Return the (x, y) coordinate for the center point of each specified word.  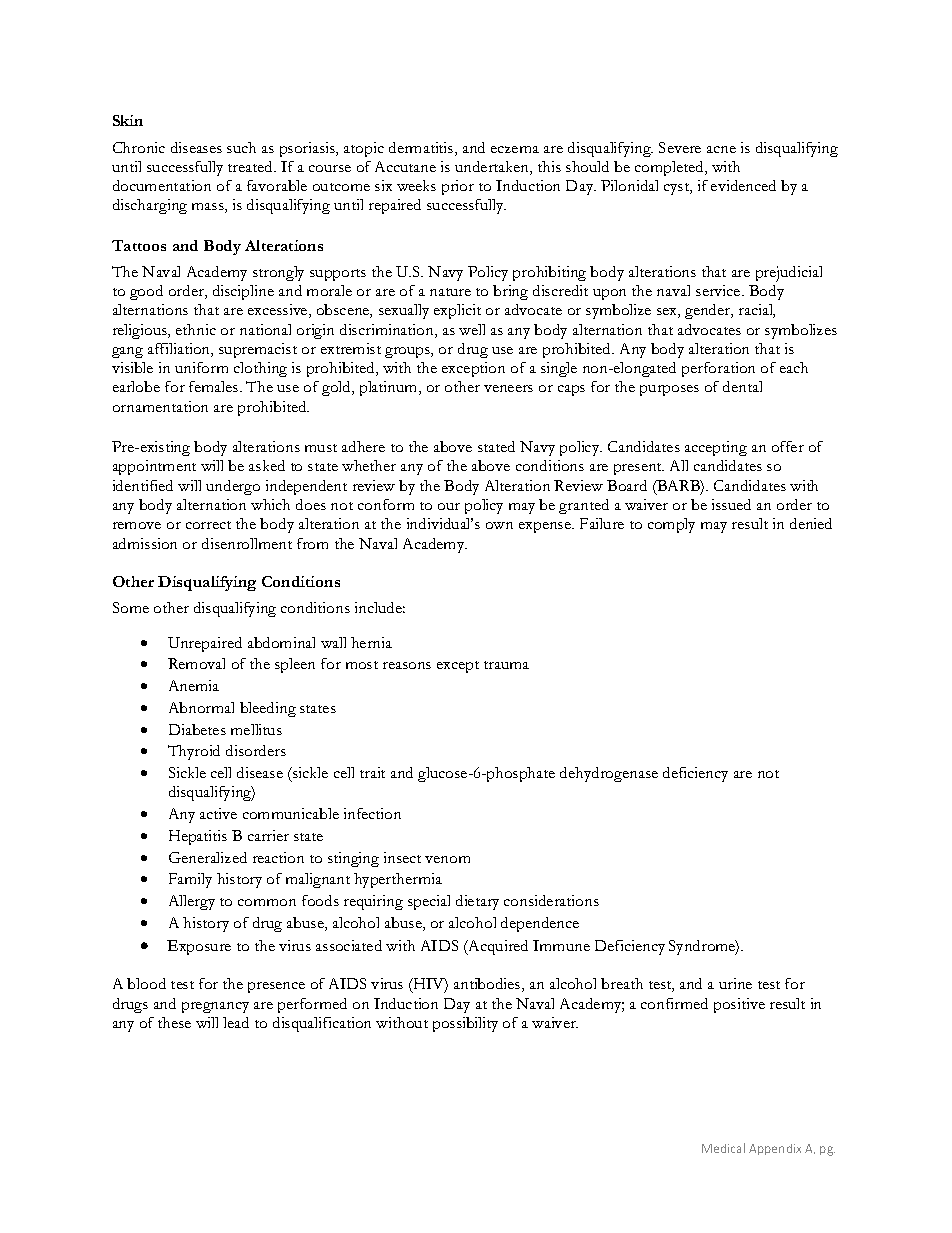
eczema (515, 149)
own (499, 525)
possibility (465, 1024)
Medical (723, 1148)
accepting (716, 448)
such (241, 147)
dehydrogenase (609, 774)
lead (236, 1022)
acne (721, 149)
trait (372, 772)
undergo (233, 487)
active (218, 813)
